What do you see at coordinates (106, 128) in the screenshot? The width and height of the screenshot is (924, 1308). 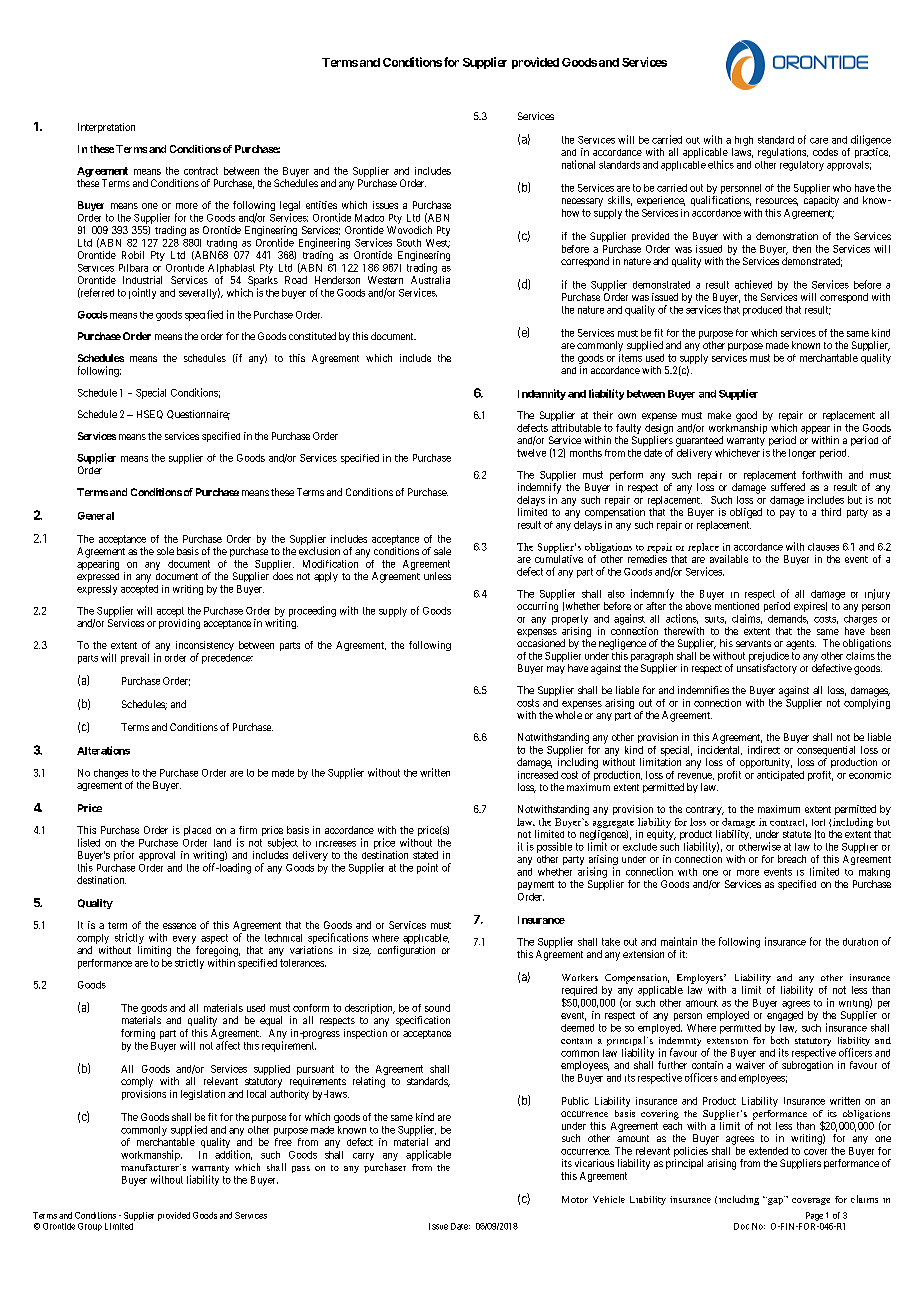 I see `Interpretation` at bounding box center [106, 128].
